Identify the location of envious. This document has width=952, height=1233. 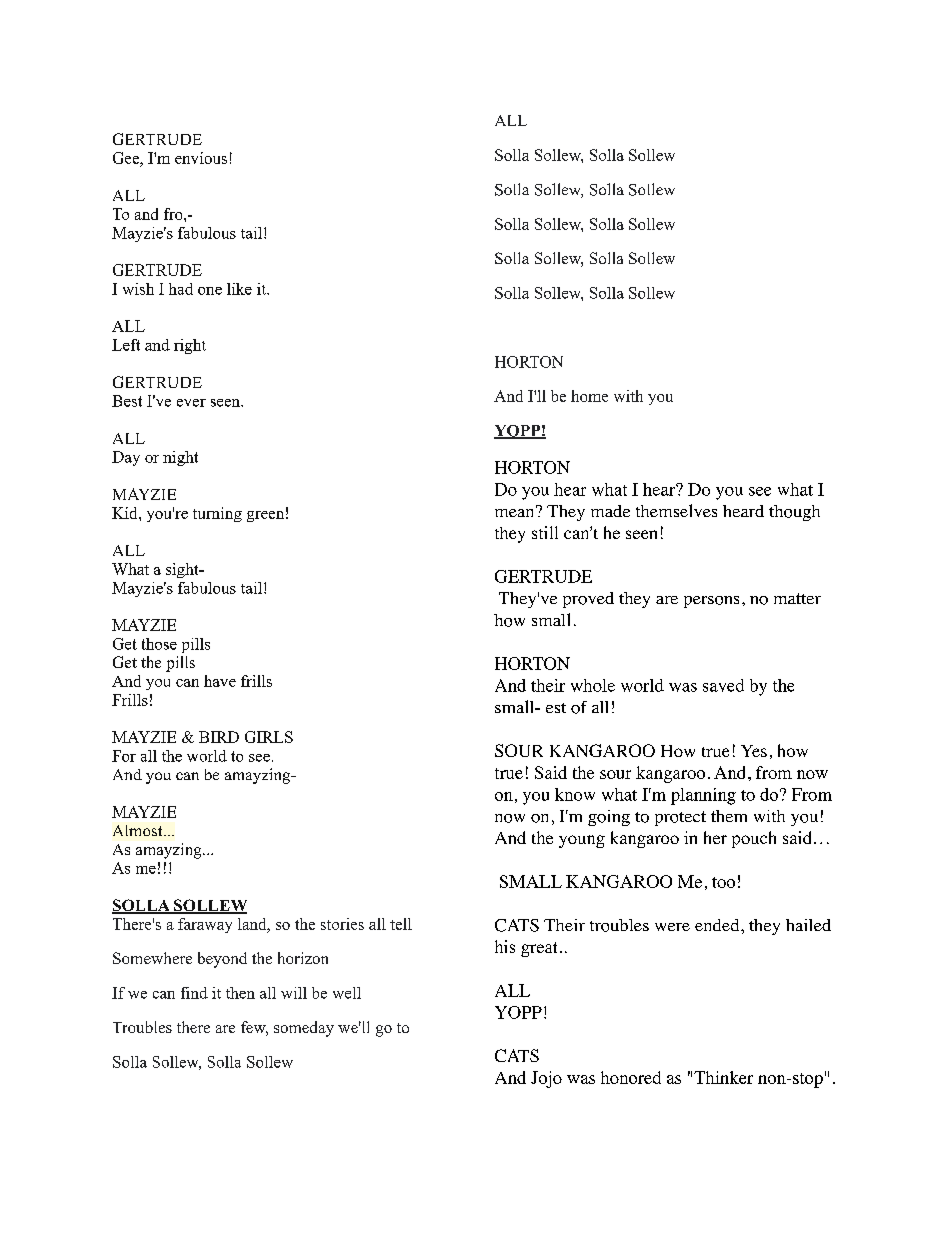
(201, 158).
